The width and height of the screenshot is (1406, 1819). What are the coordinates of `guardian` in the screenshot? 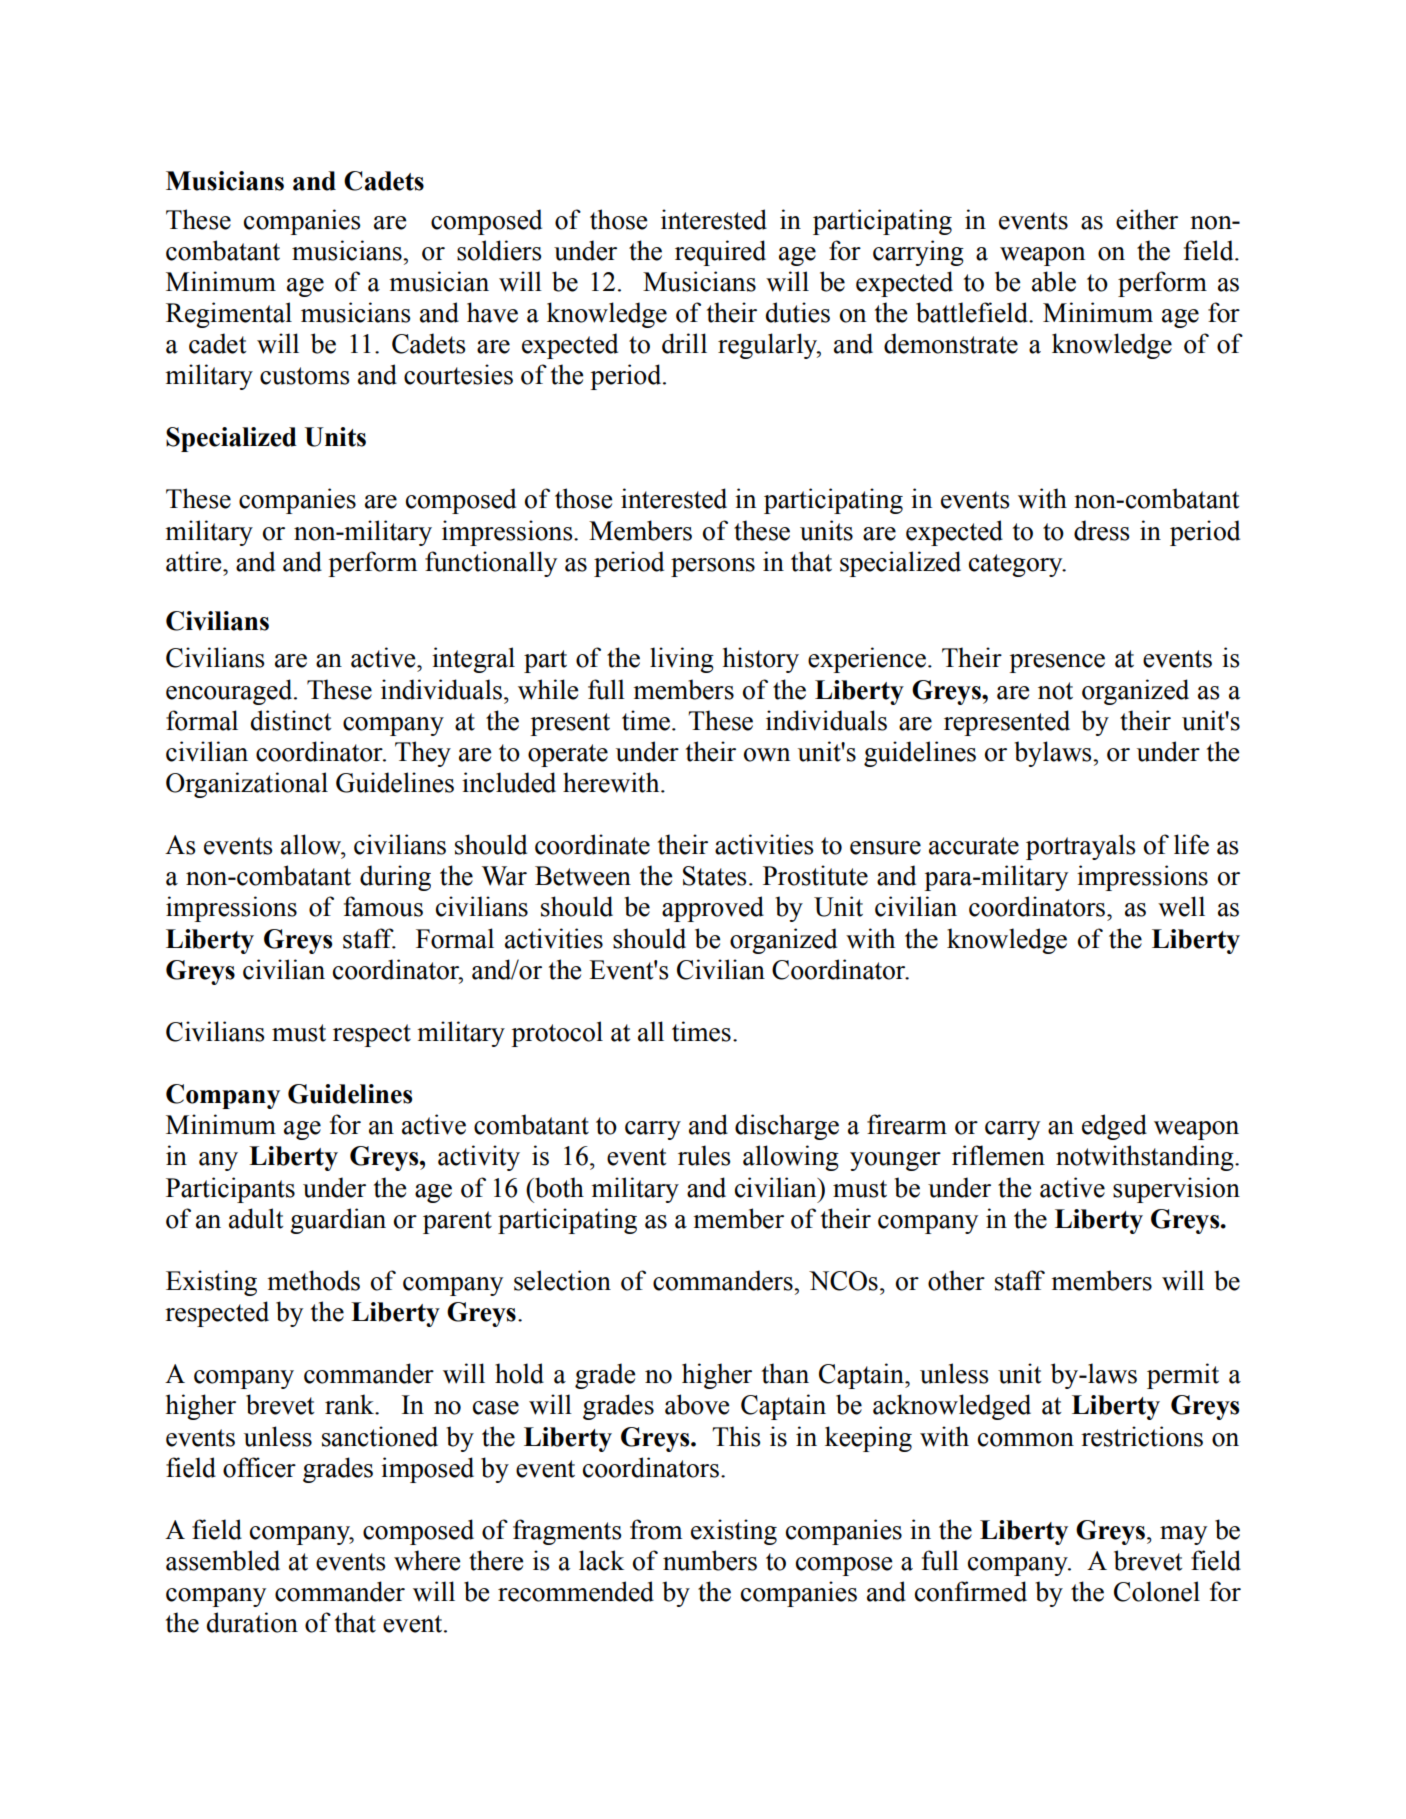 It's located at (338, 1221).
